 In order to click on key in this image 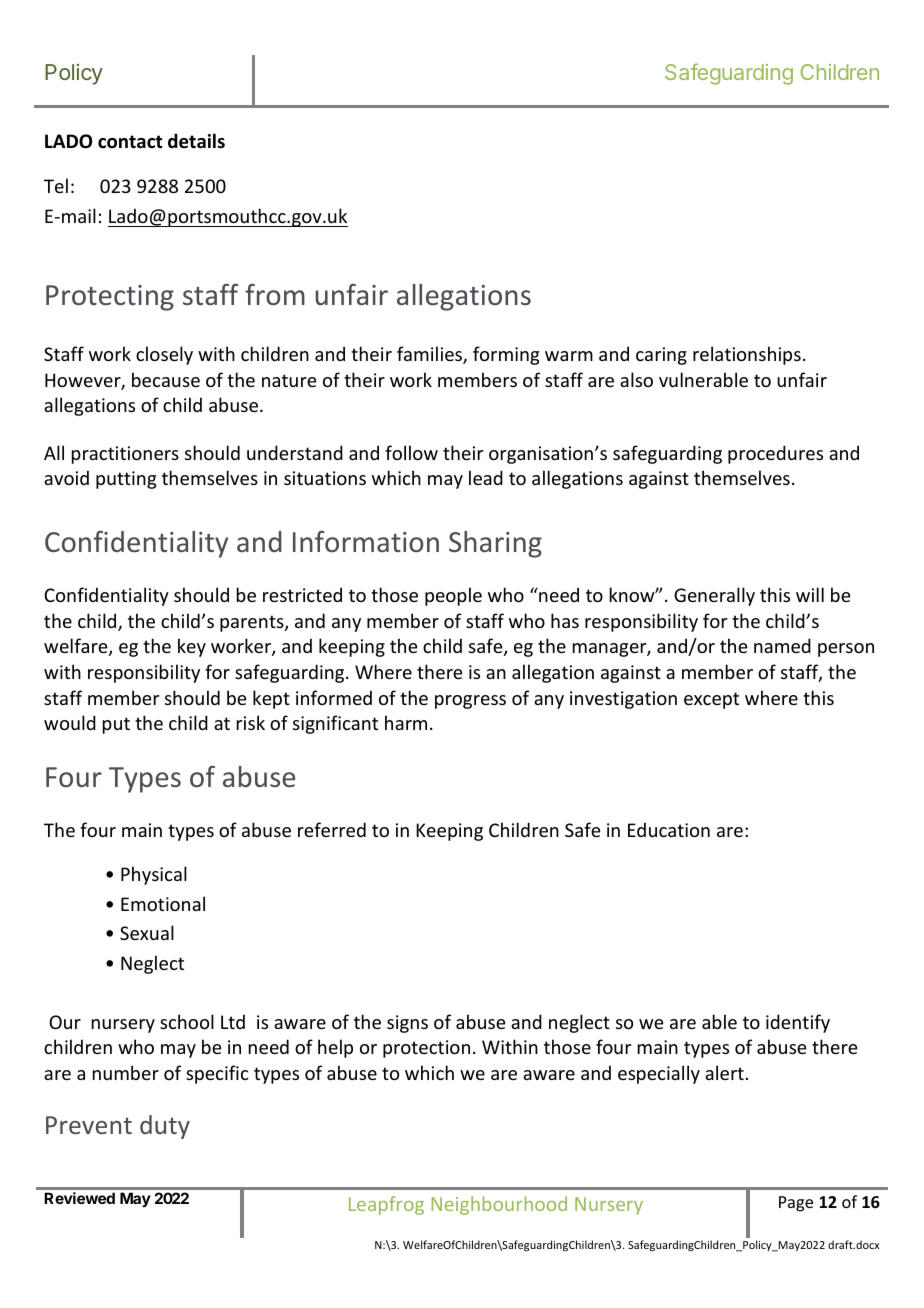, I will do `click(192, 647)`.
